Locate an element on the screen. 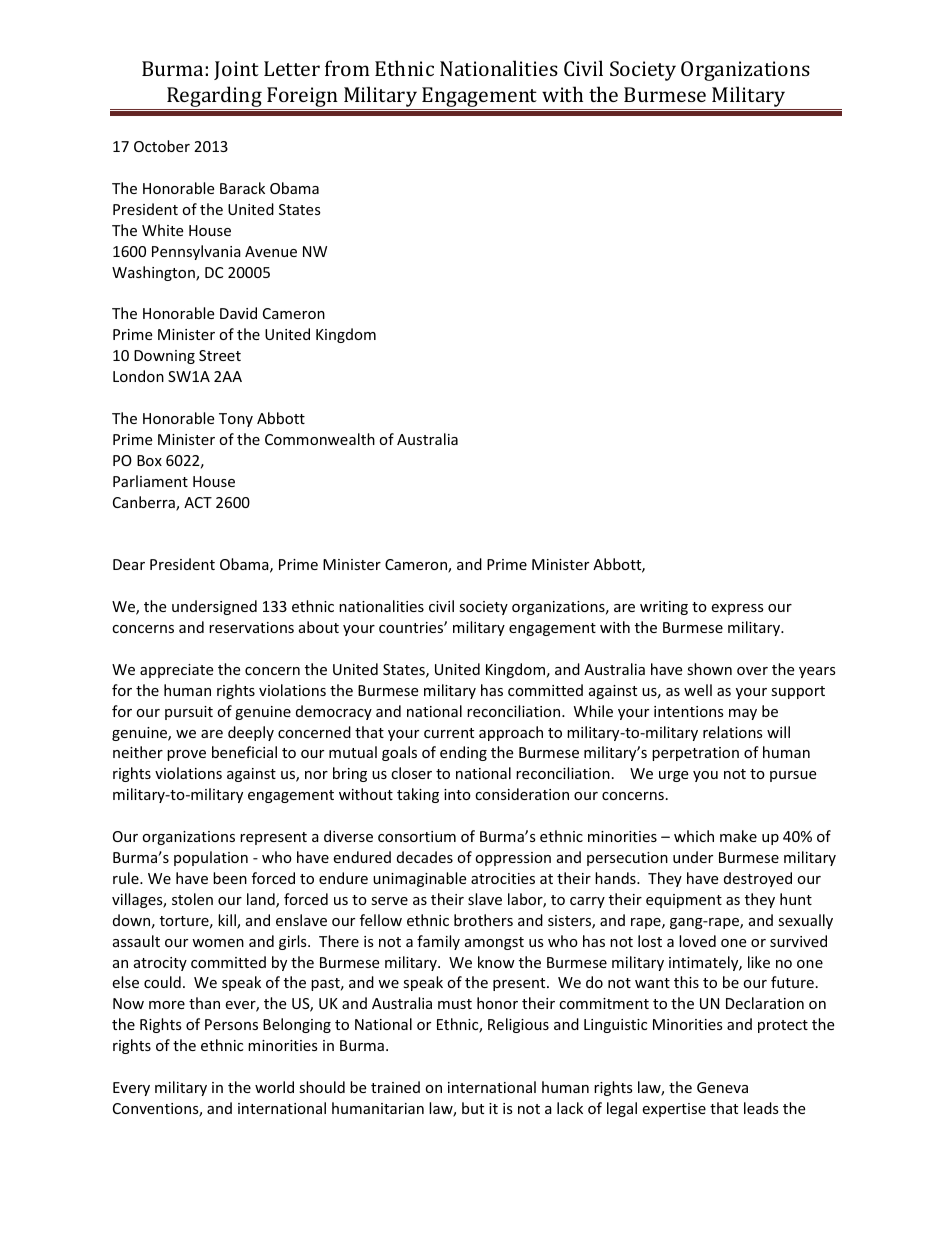 This screenshot has height=1233, width=952. world is located at coordinates (274, 1087).
